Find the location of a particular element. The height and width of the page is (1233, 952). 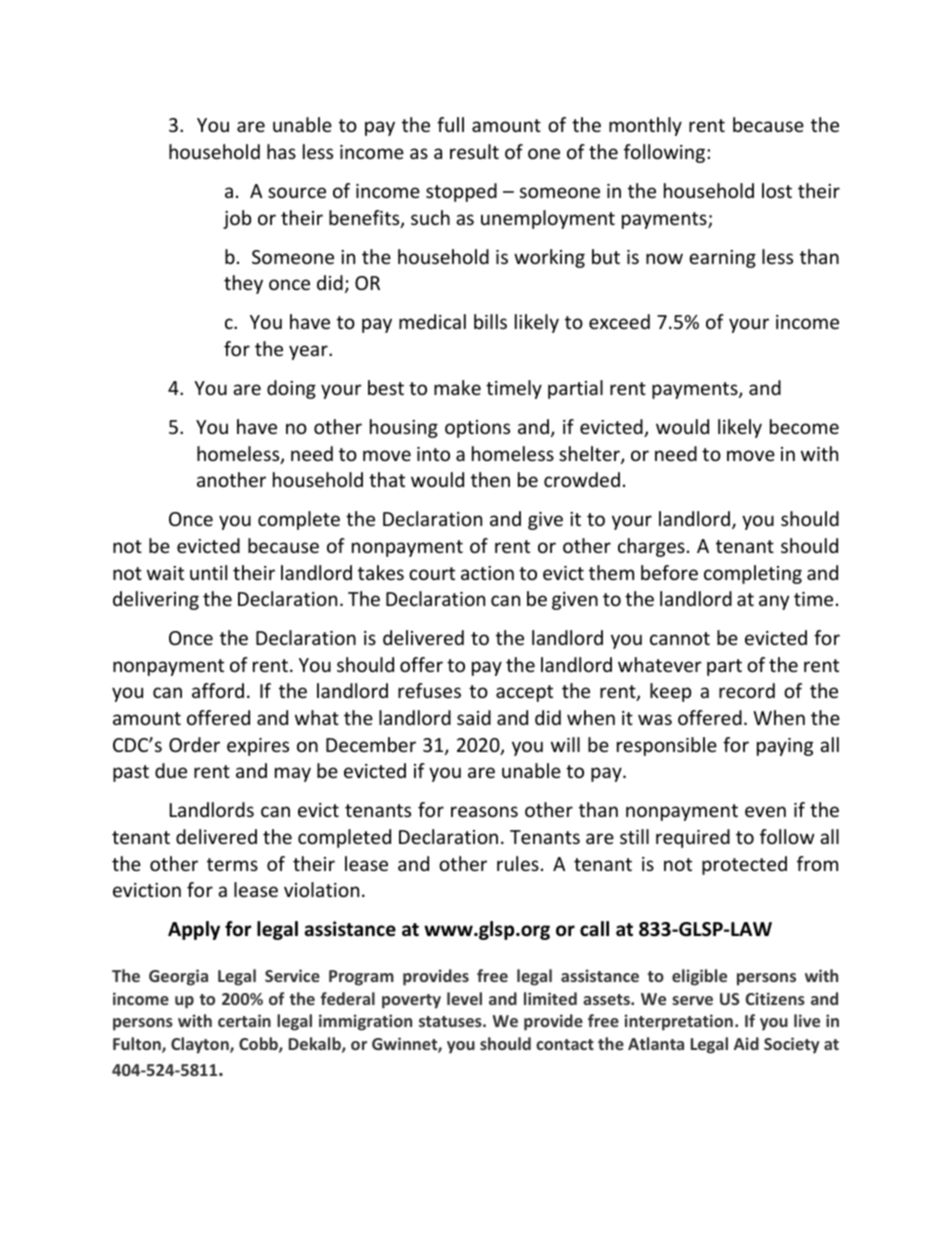

level is located at coordinates (464, 998).
